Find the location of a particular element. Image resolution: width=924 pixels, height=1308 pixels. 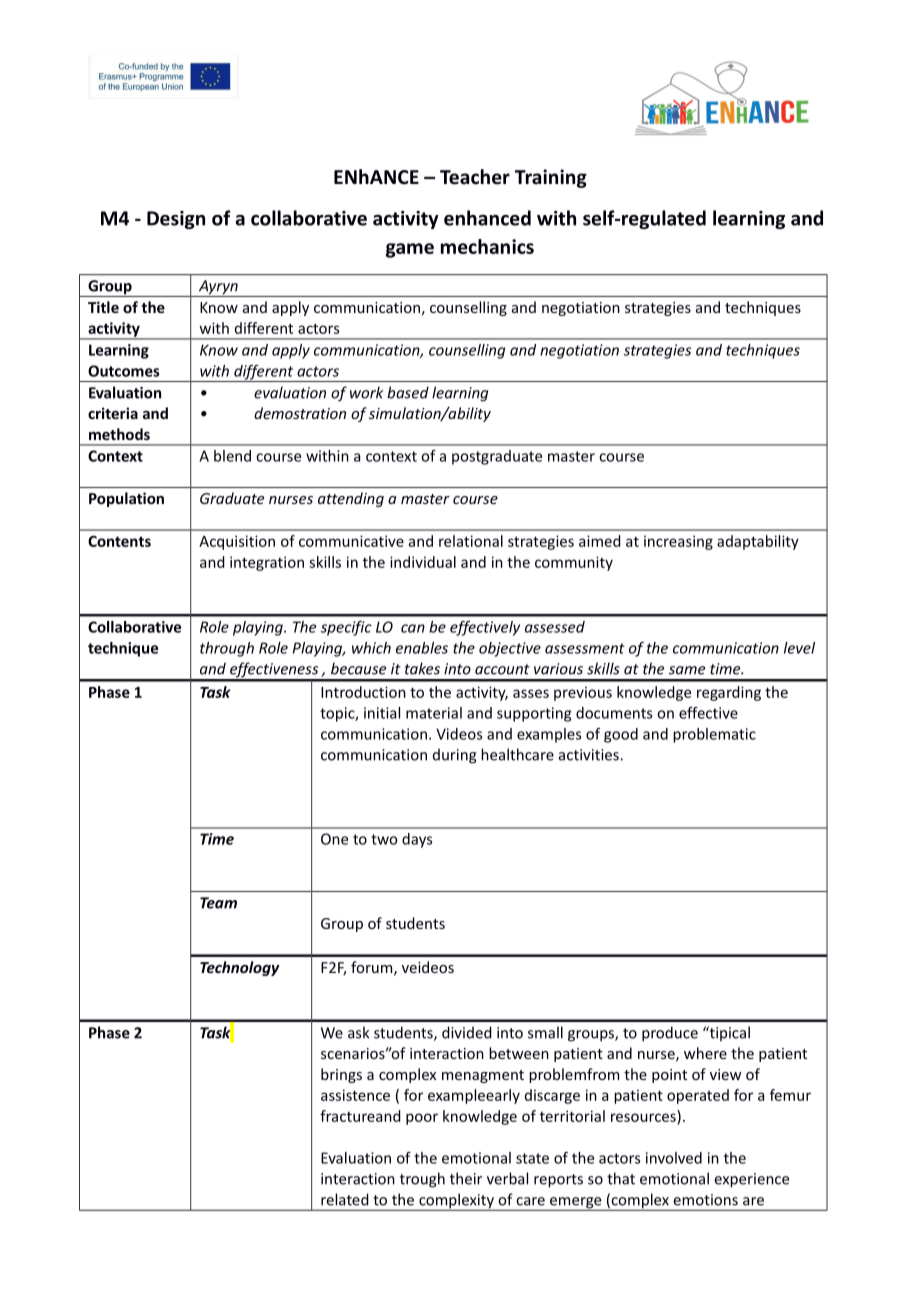

Training is located at coordinates (551, 178).
